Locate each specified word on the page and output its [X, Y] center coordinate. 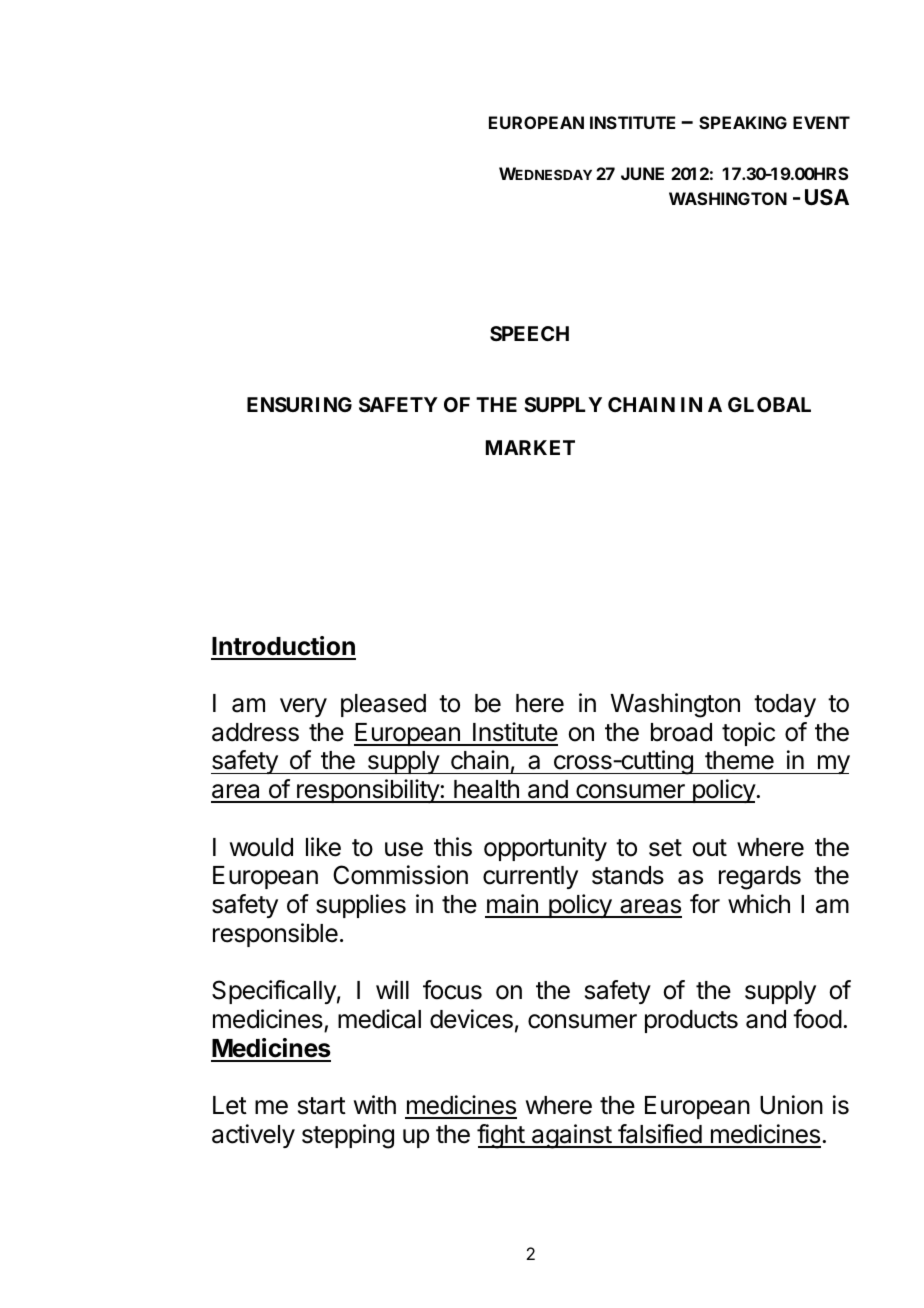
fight [501, 1136]
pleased [383, 705]
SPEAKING [743, 122]
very [303, 707]
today [785, 705]
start [322, 1106]
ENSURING [299, 404]
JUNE [642, 173]
